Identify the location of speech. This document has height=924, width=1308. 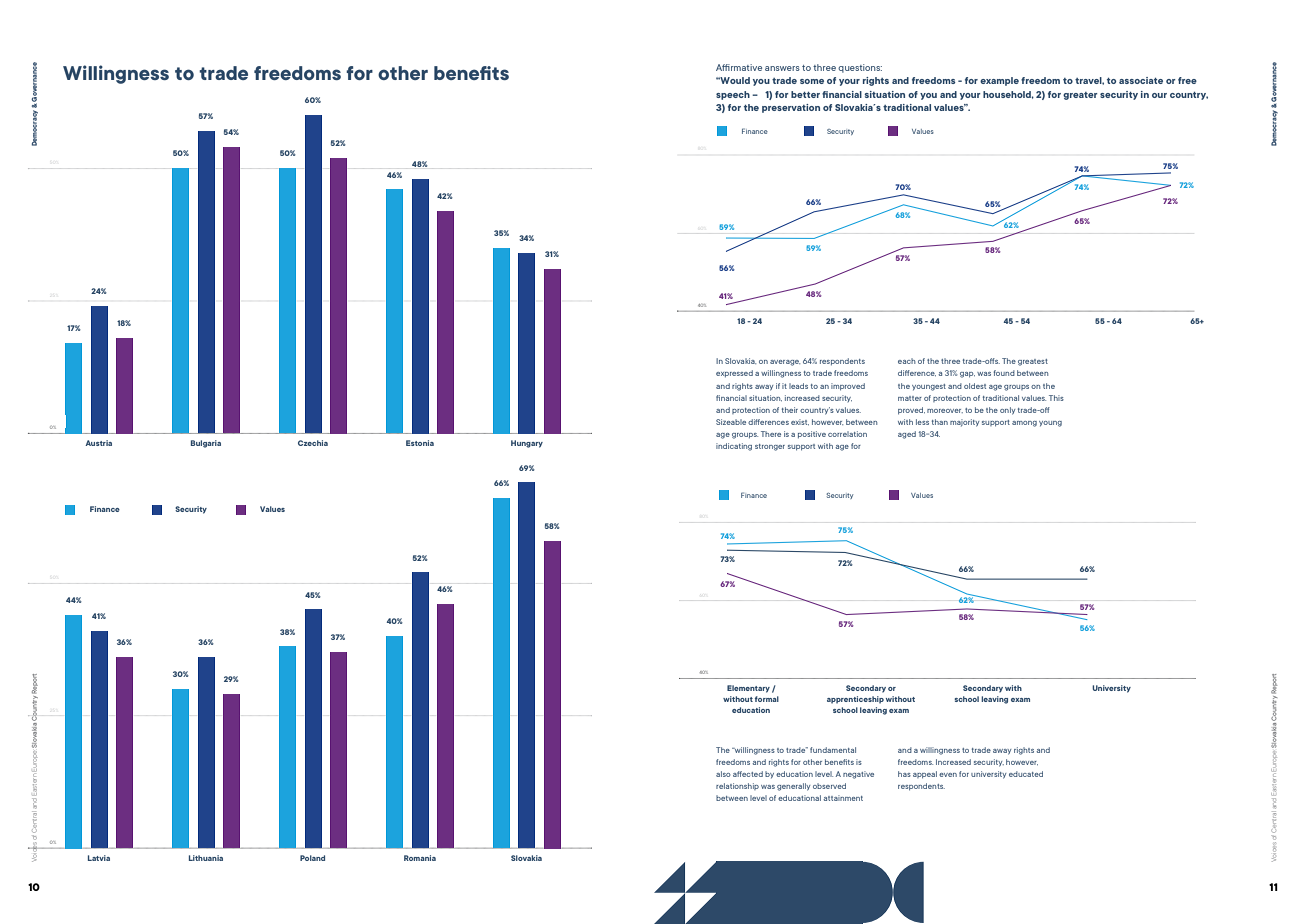
(733, 95).
